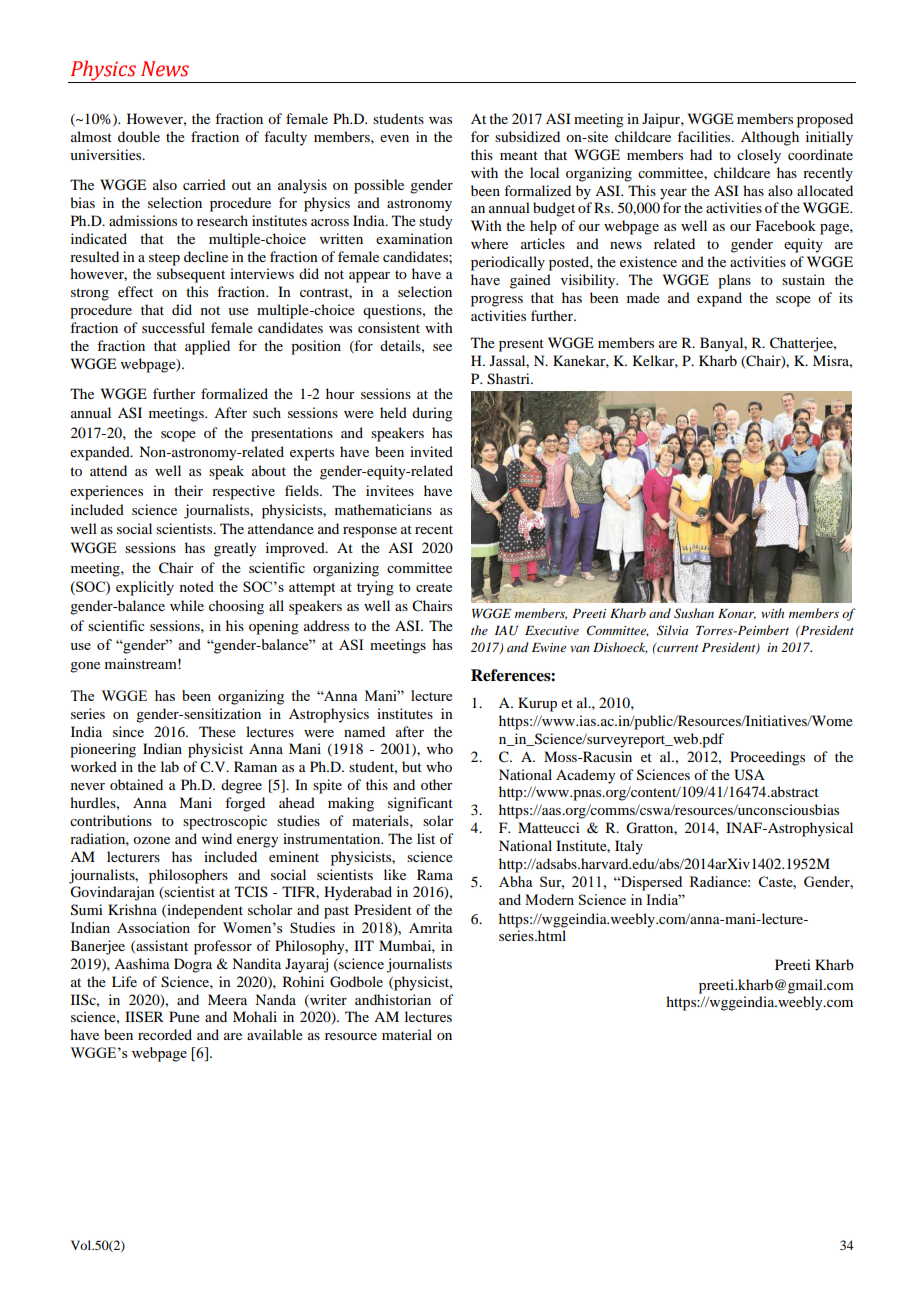 This document has height=1308, width=924. I want to click on other, so click(437, 784).
